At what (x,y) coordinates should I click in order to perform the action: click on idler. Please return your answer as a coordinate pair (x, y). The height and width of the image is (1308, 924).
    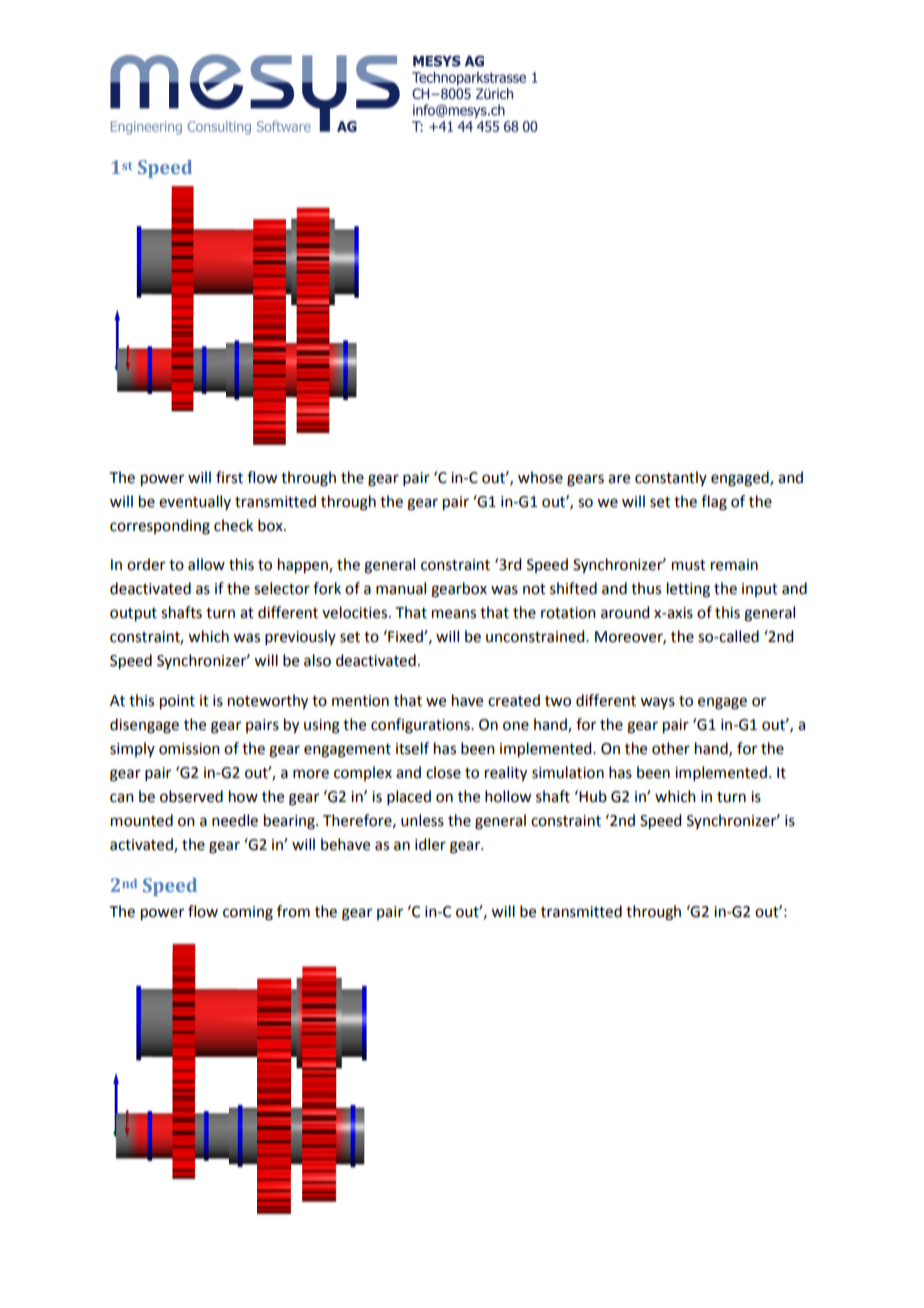
    Looking at the image, I should click on (430, 844).
